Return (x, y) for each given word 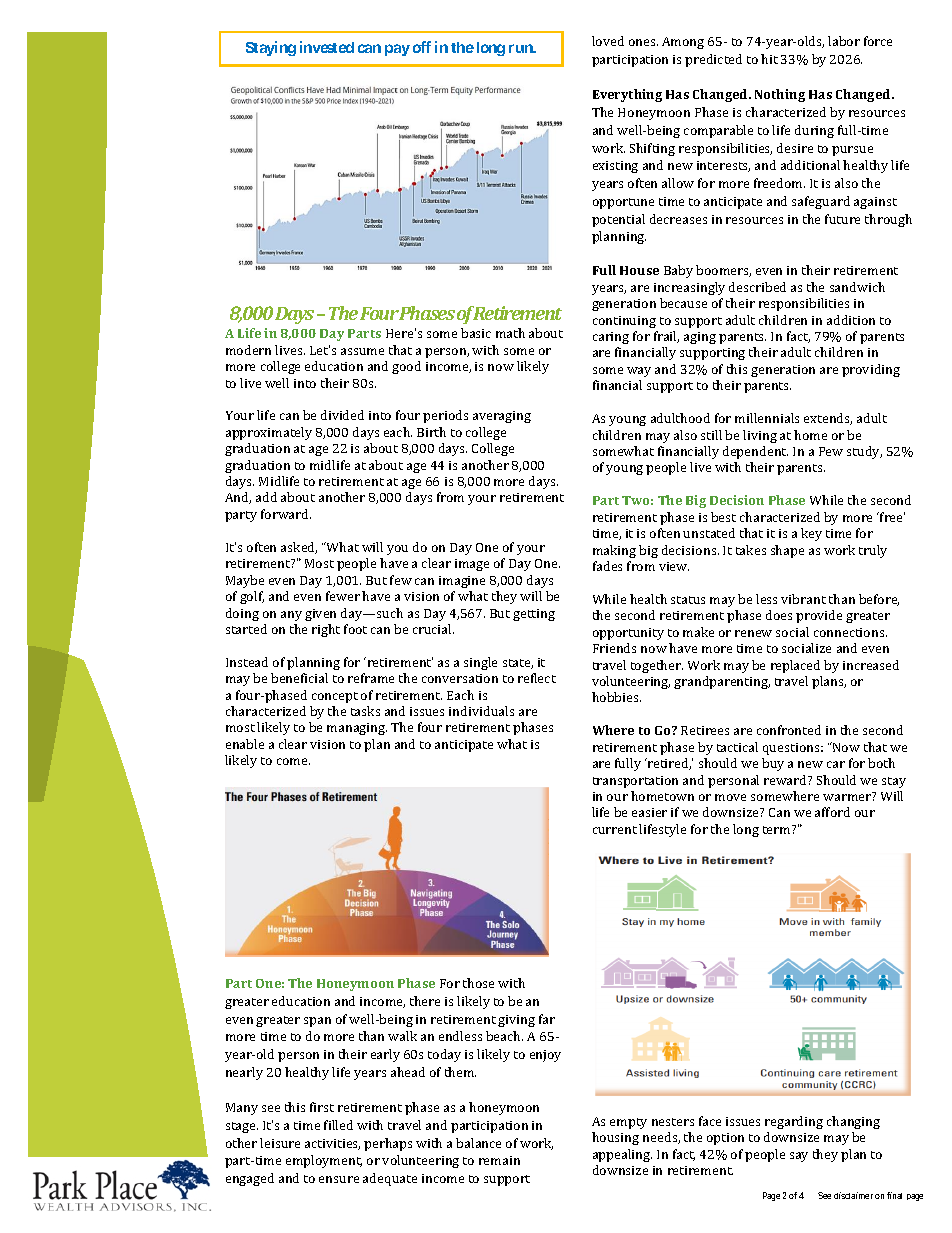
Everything (627, 95)
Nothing (780, 95)
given (320, 615)
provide (819, 616)
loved (608, 41)
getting (534, 615)
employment (324, 1161)
